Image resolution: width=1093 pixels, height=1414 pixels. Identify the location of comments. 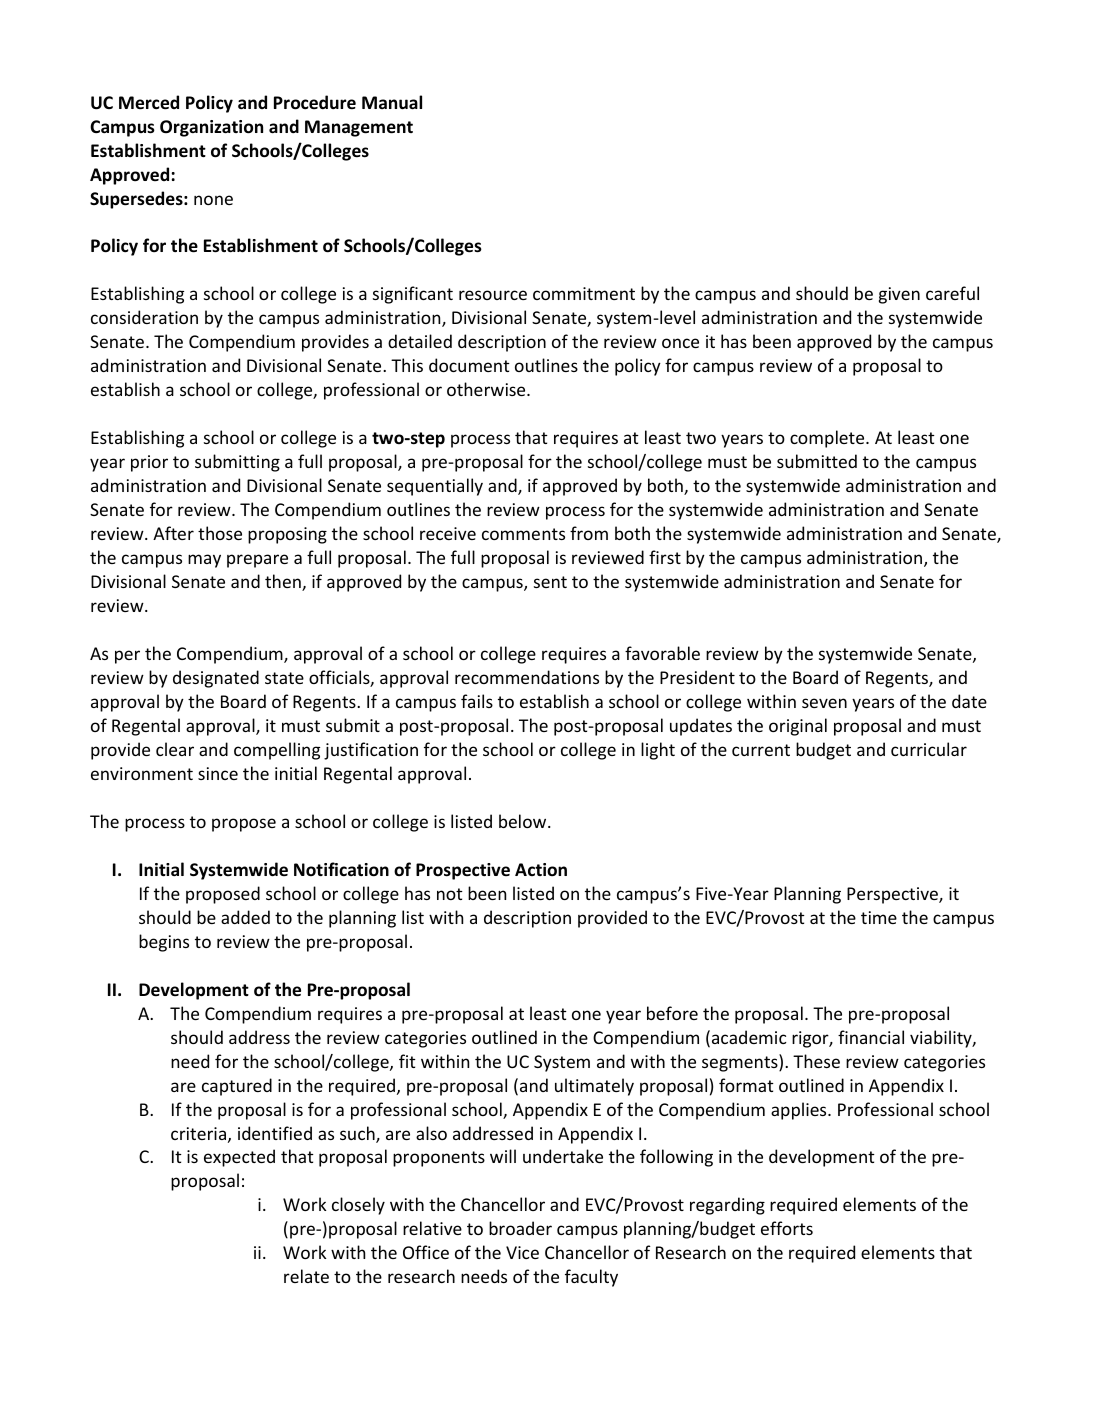
(523, 534).
